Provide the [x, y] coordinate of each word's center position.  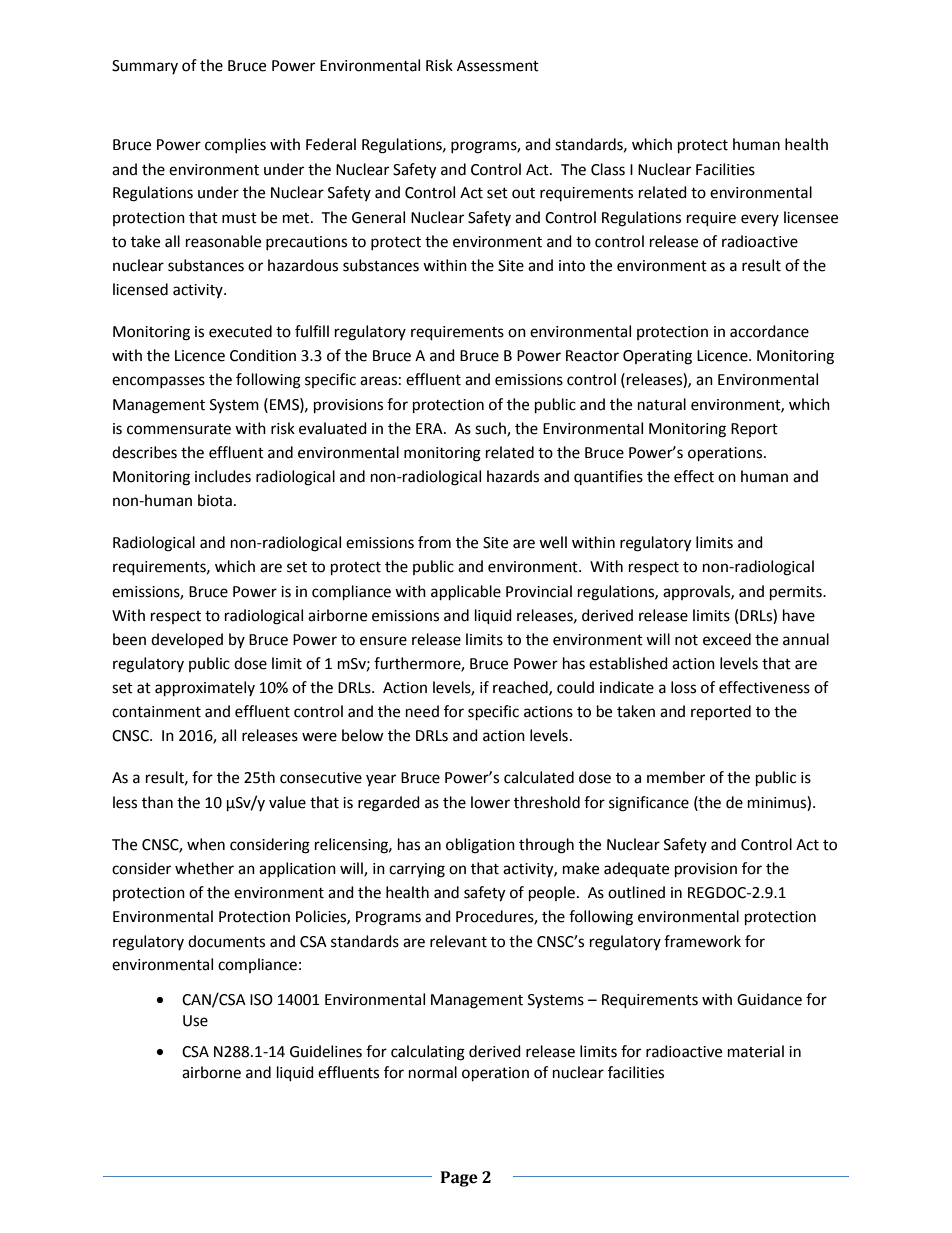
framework [702, 941]
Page [459, 1179]
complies [235, 145]
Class [608, 169]
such [491, 429]
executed [240, 331]
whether [204, 868]
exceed [727, 639]
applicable [466, 593]
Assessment [498, 66]
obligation [480, 846]
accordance [769, 331]
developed [187, 641]
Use [195, 1021]
